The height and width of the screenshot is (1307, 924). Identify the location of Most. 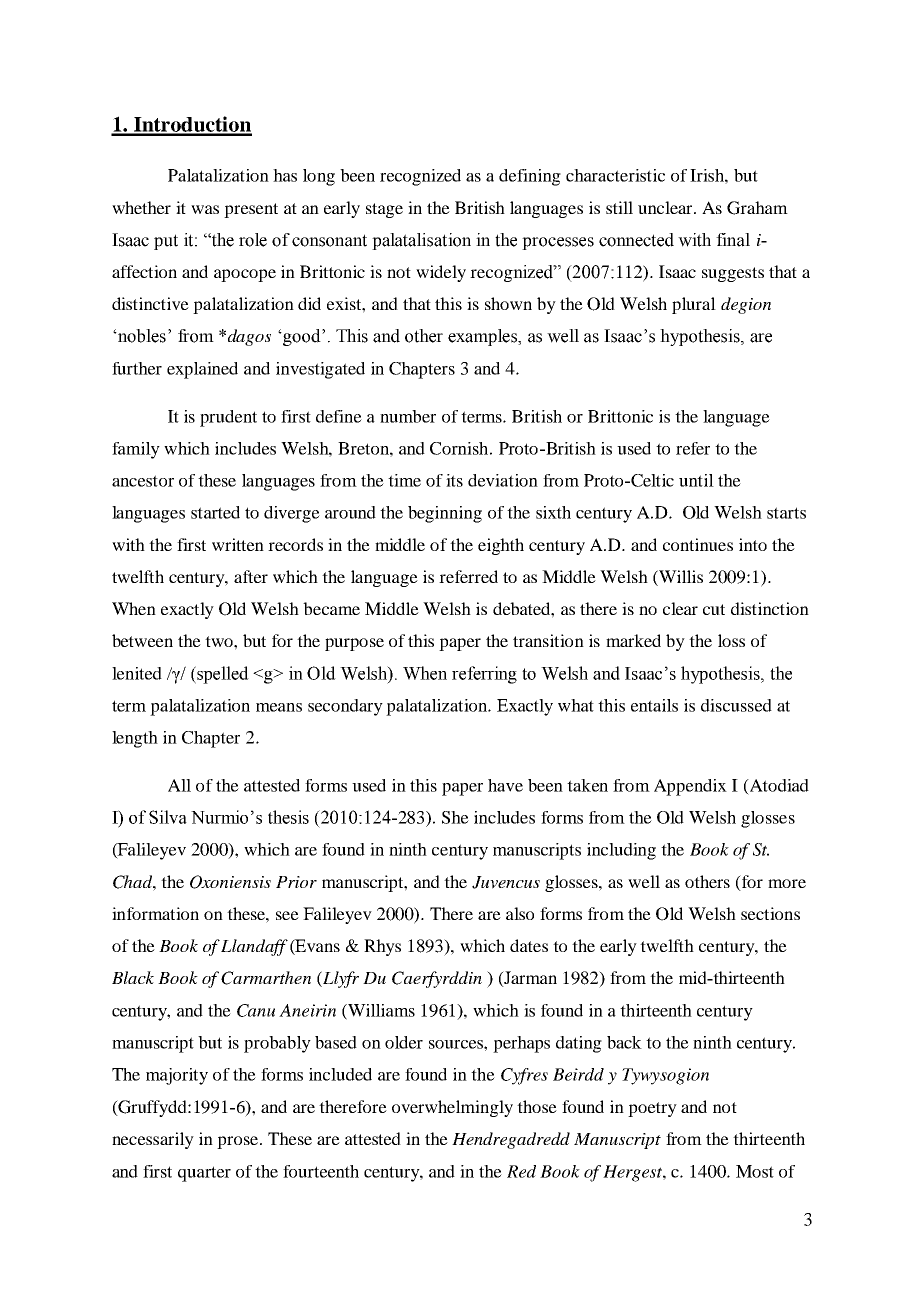
(755, 1171).
